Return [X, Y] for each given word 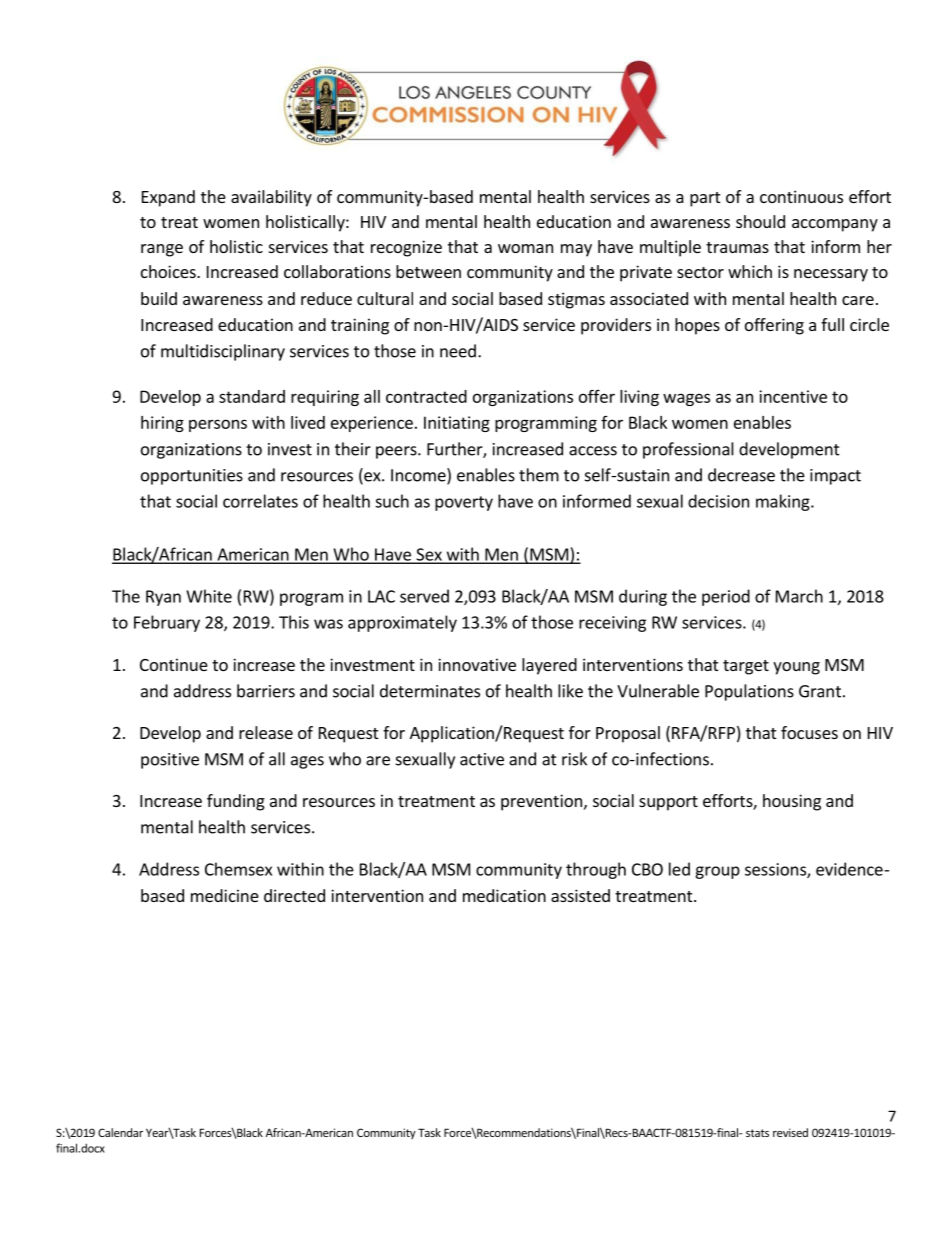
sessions [776, 870]
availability [271, 198]
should [760, 221]
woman [525, 248]
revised [790, 1132]
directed [294, 895]
